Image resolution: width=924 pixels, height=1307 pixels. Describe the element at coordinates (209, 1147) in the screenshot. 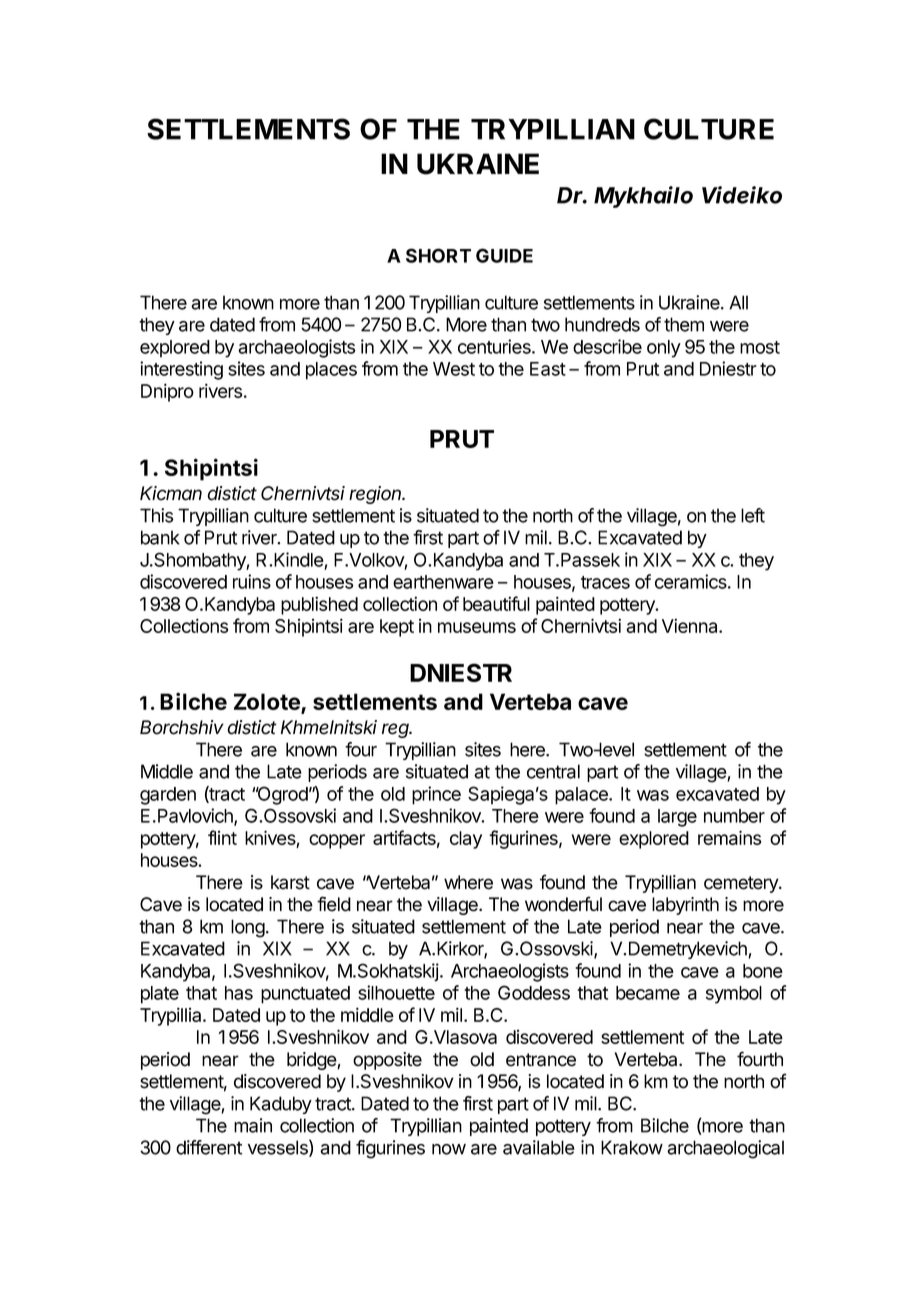

I see `different` at that location.
